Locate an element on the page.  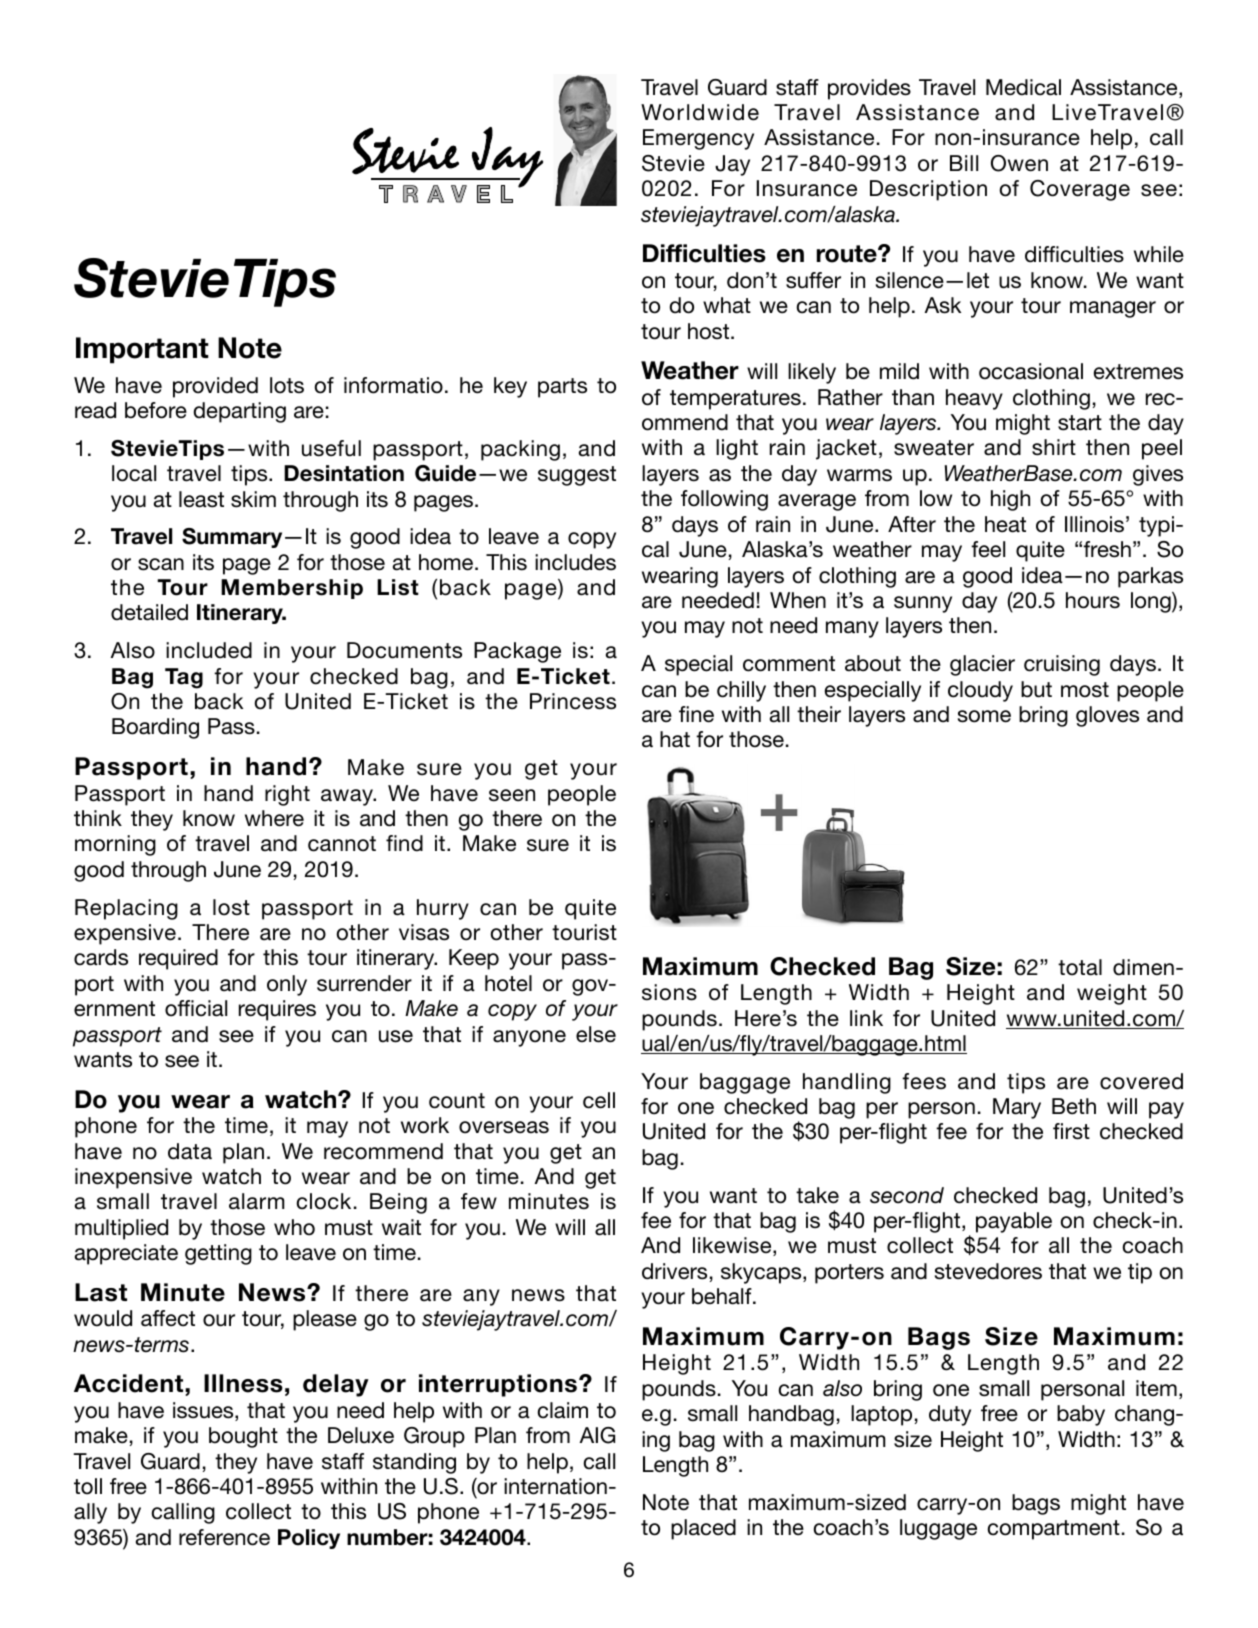
else is located at coordinates (596, 1034).
